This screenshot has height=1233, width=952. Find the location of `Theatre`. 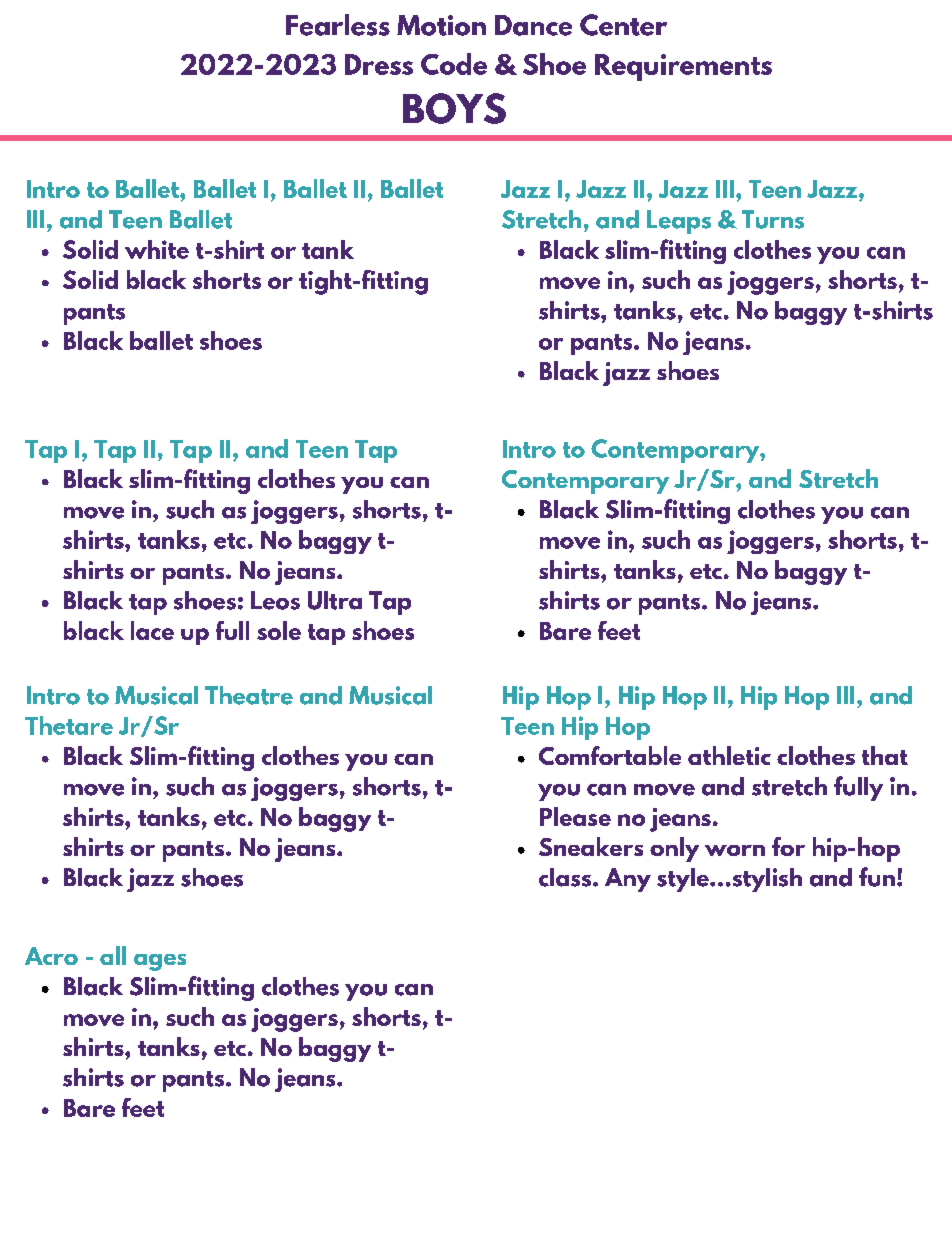

Theatre is located at coordinates (249, 695).
